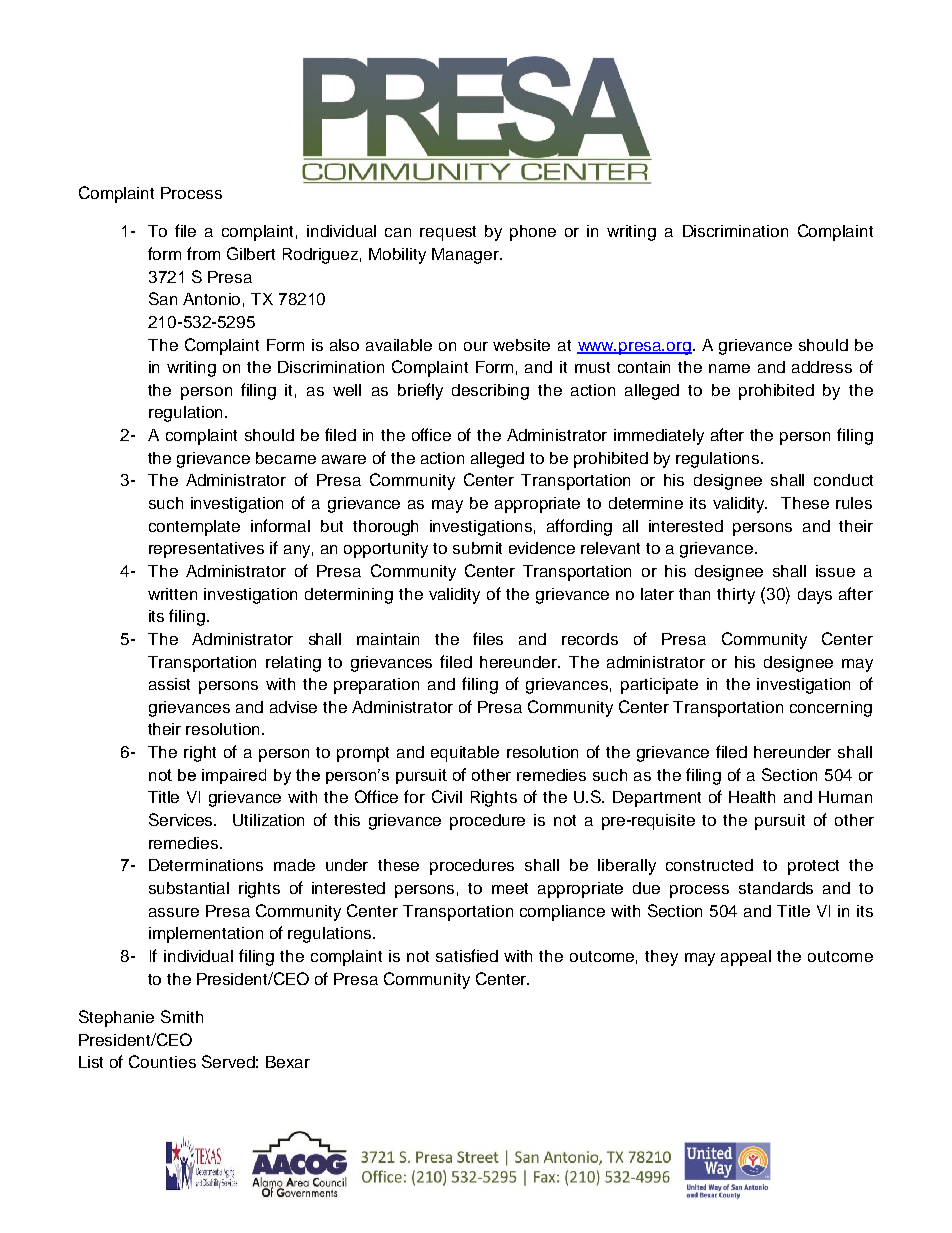 This screenshot has width=952, height=1233. I want to click on maintain, so click(388, 639).
